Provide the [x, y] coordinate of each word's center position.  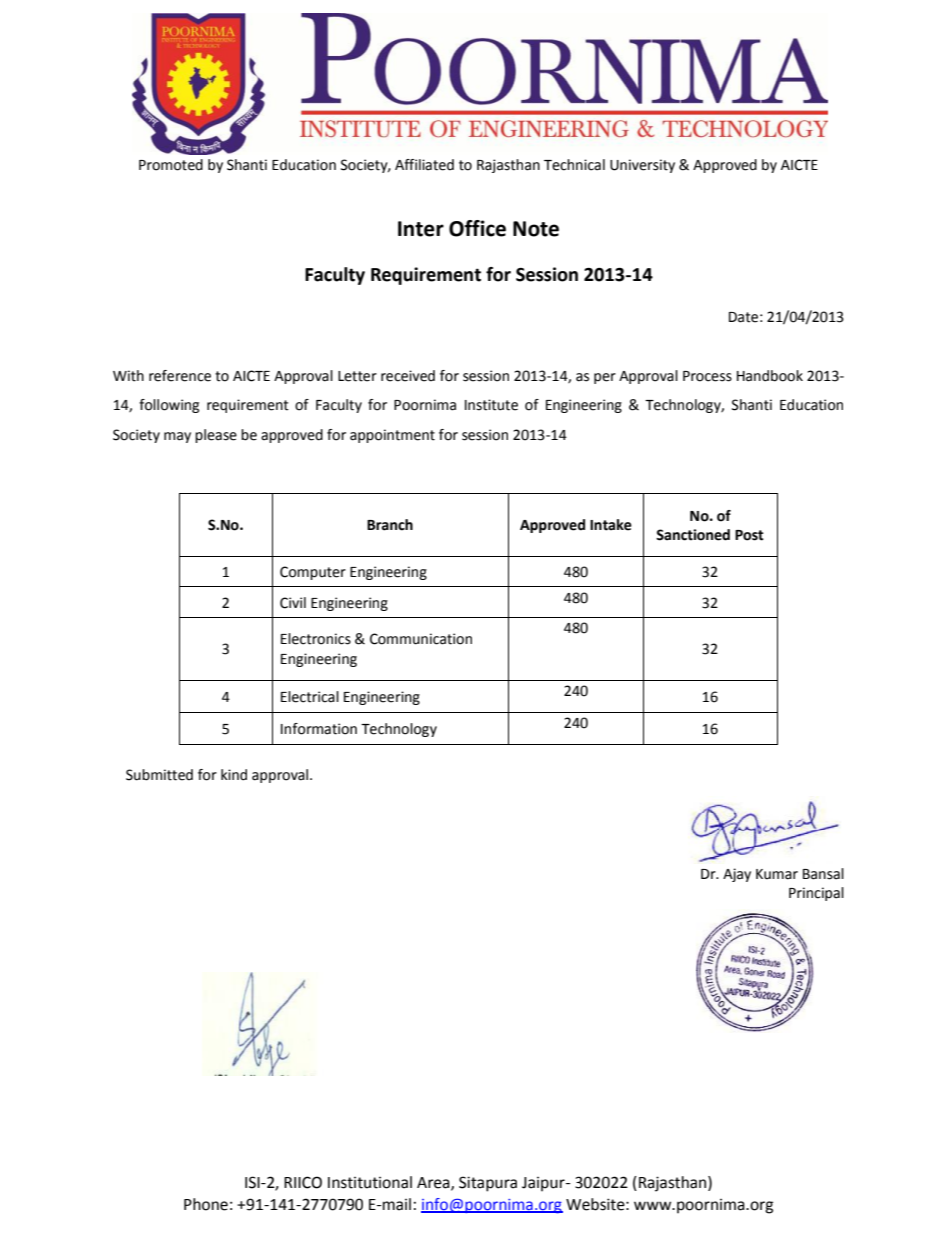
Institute [491, 405]
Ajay [737, 875]
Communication [421, 639]
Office [477, 228]
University [642, 166]
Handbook [770, 376]
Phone [206, 1204]
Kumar [777, 874]
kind [234, 775]
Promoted [171, 165]
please [216, 436]
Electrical [310, 697]
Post [749, 535]
